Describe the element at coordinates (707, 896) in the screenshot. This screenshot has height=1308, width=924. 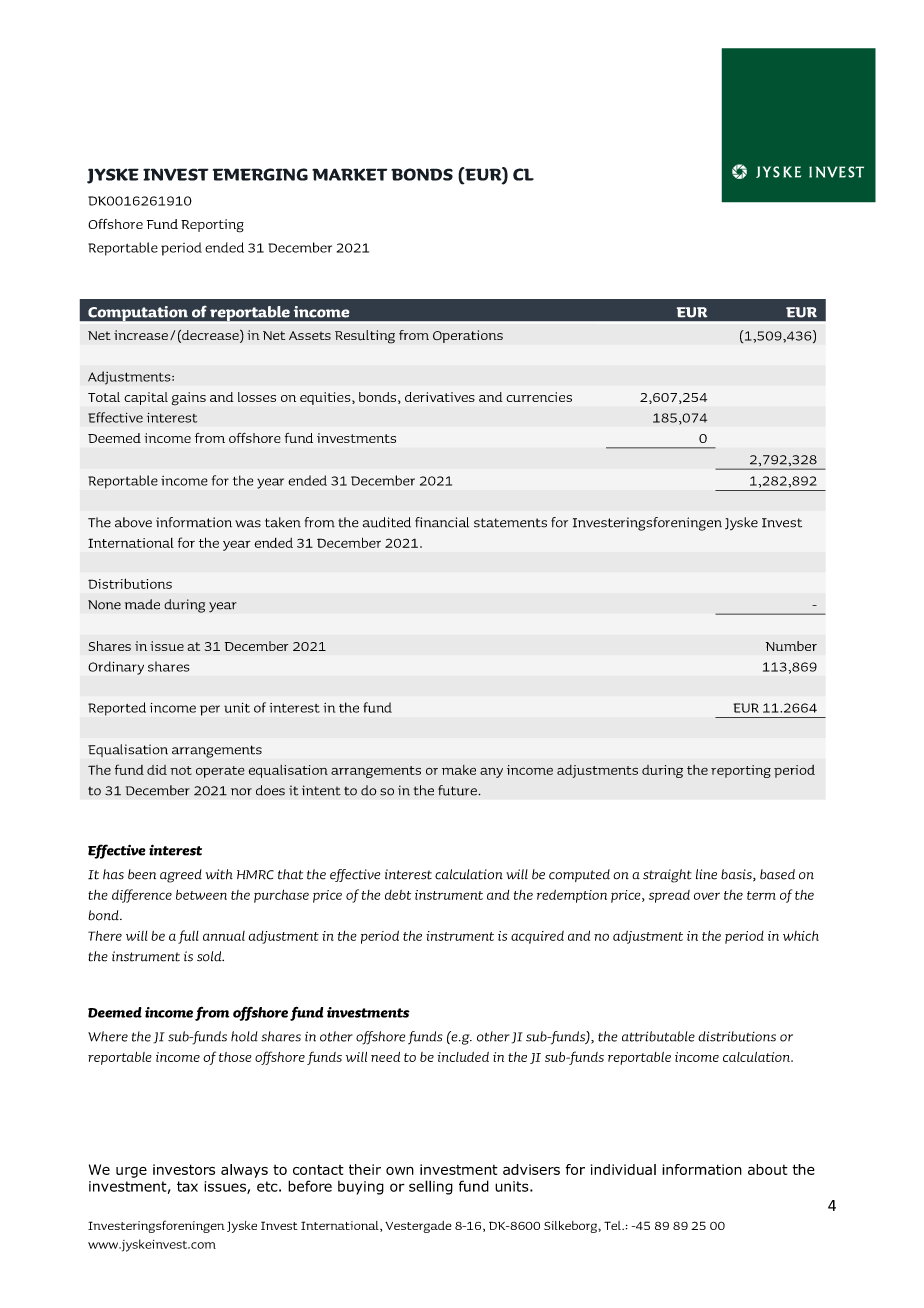
I see `over` at that location.
